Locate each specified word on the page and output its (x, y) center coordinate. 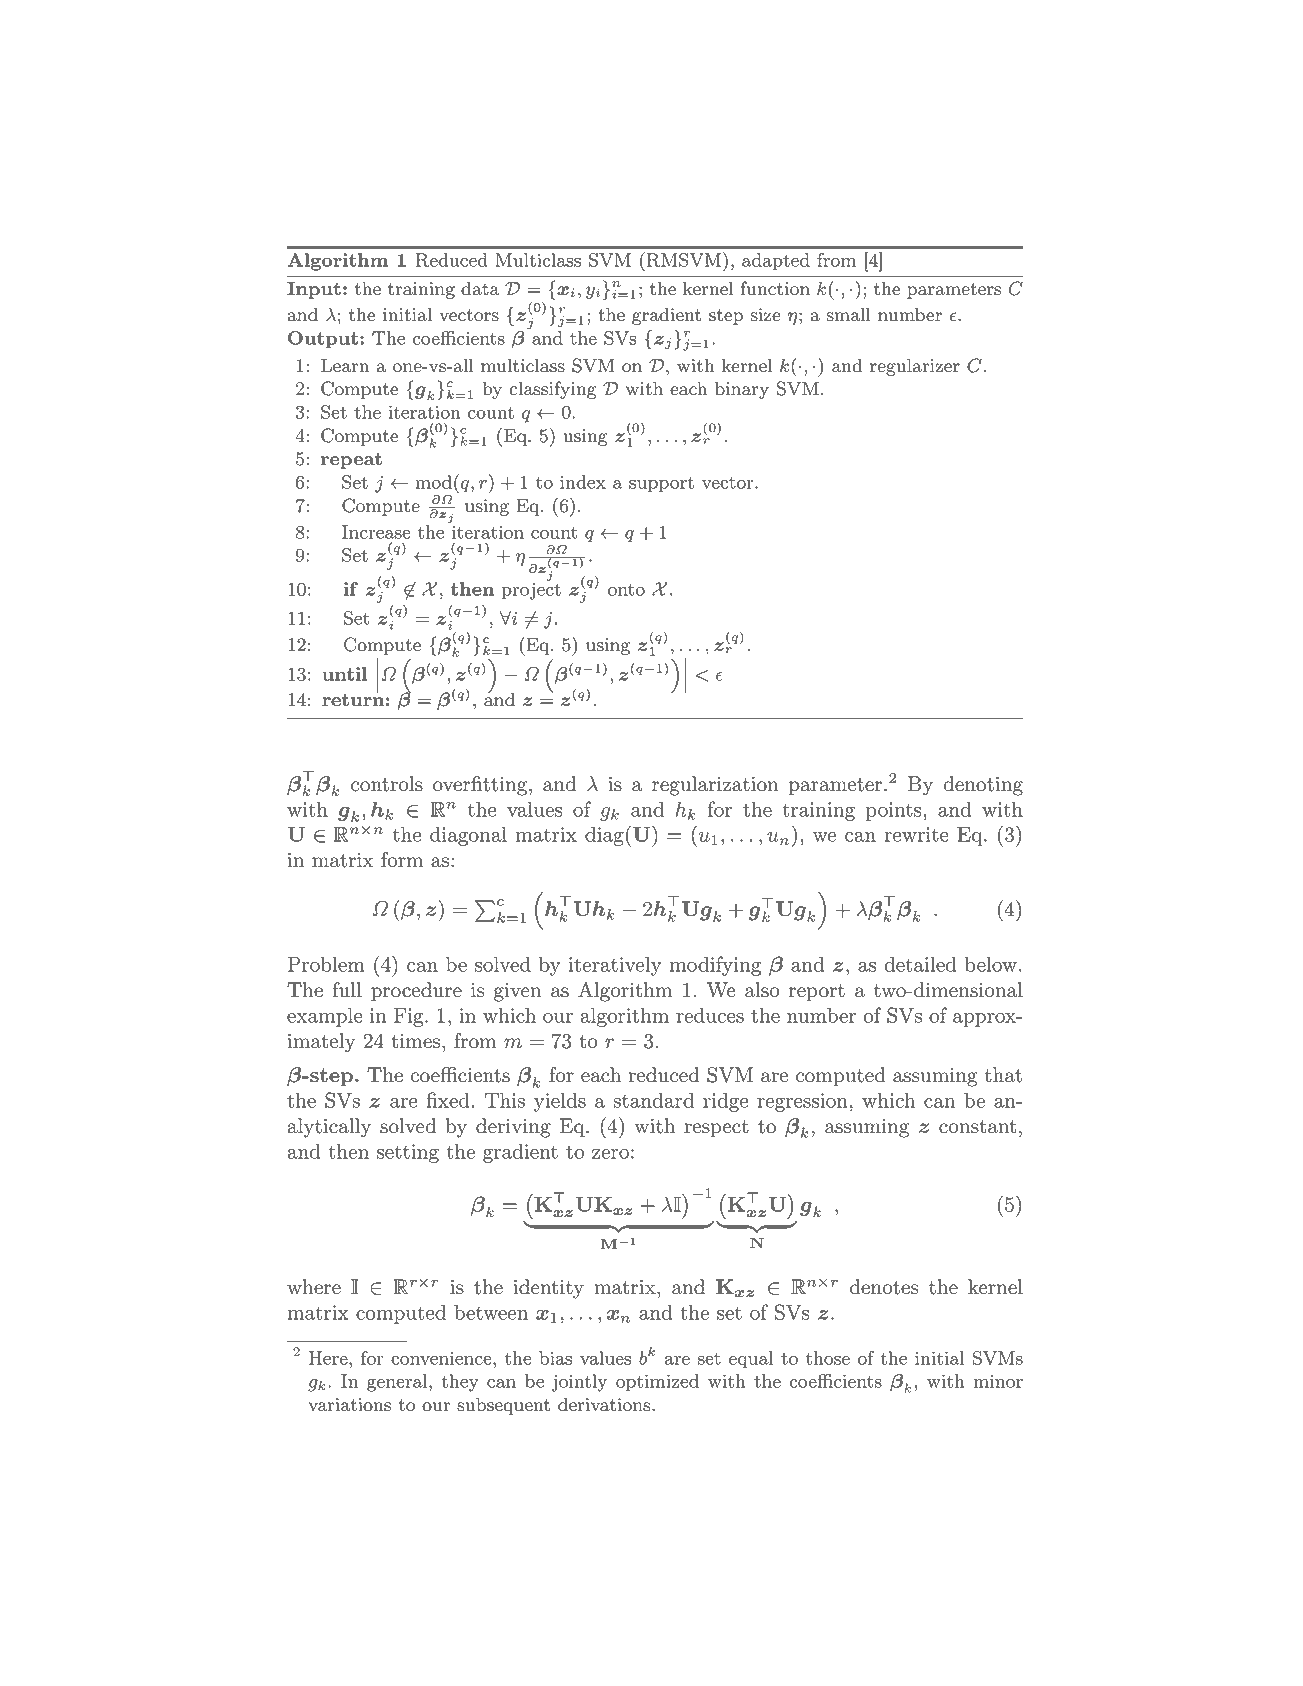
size (765, 315)
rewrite (916, 834)
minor (998, 1381)
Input (314, 290)
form (402, 860)
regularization (715, 786)
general (398, 1383)
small (848, 314)
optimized (657, 1383)
